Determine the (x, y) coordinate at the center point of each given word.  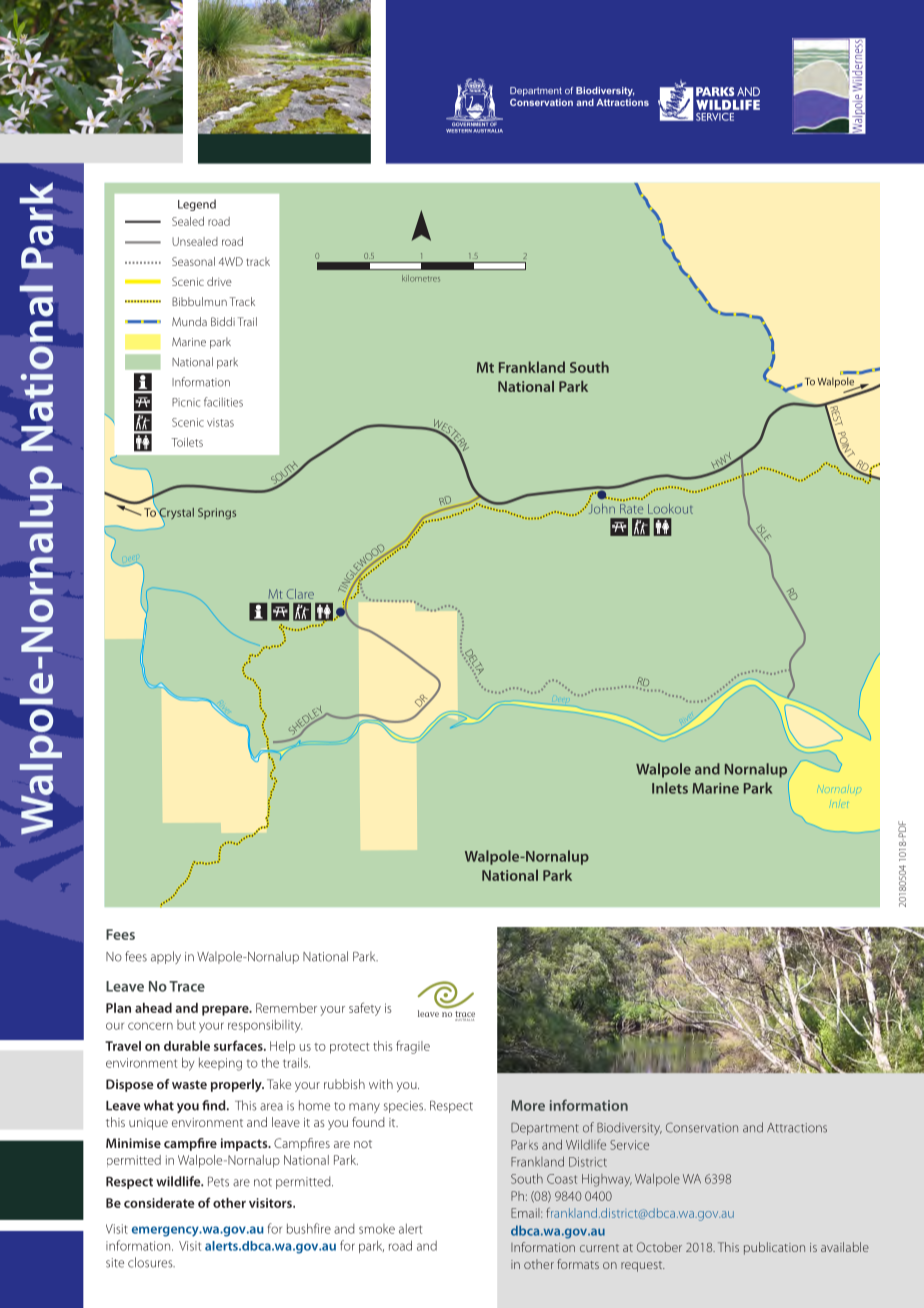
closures (151, 1262)
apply (166, 957)
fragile (413, 1047)
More (528, 1105)
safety (365, 1009)
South (527, 1178)
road (400, 1245)
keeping (220, 1064)
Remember (286, 1008)
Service (629, 1145)
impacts (245, 1144)
